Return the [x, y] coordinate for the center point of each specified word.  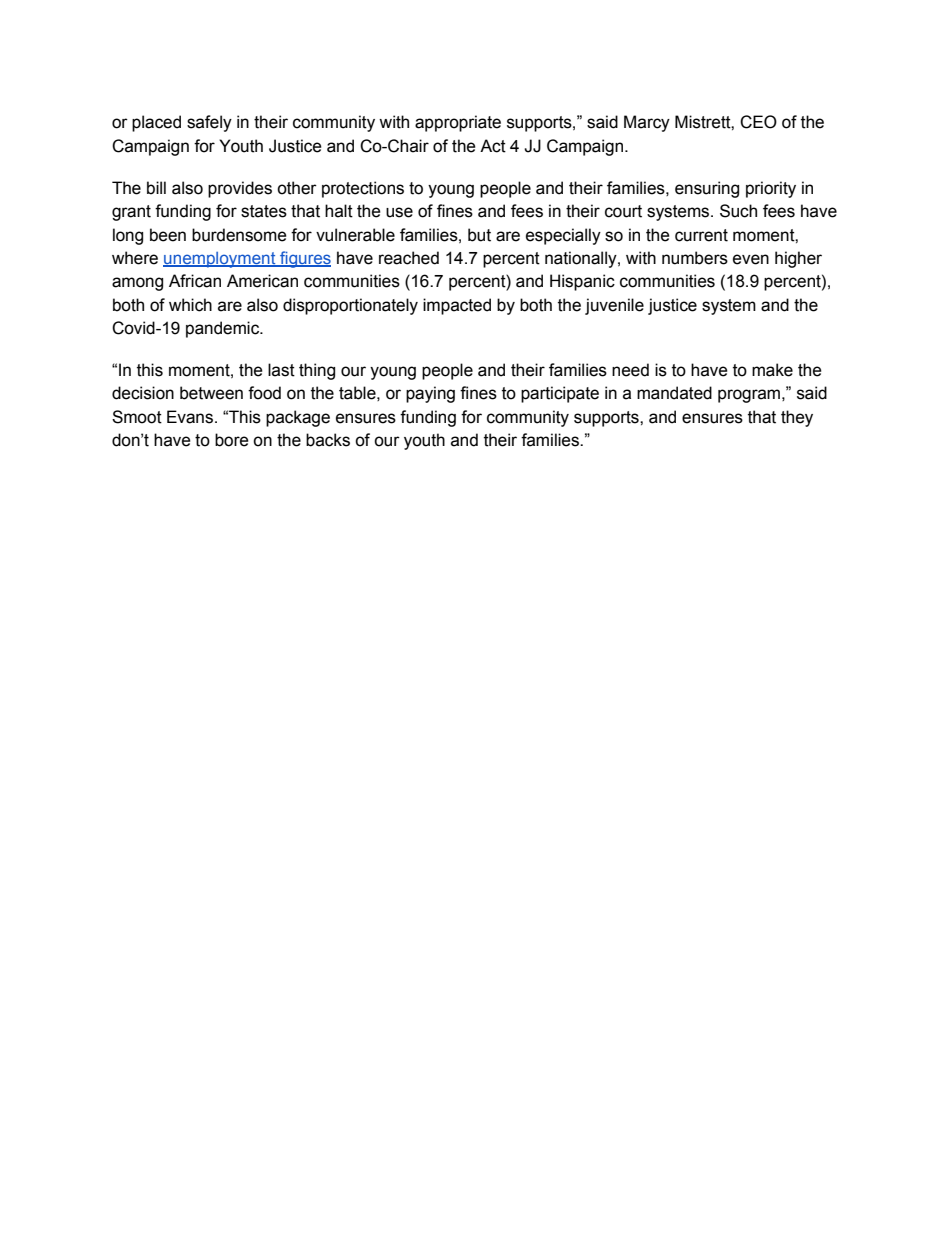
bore [232, 440]
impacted [457, 306]
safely [209, 123]
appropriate [458, 123]
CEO [758, 122]
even [751, 259]
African [195, 281]
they [797, 418]
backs [328, 440]
